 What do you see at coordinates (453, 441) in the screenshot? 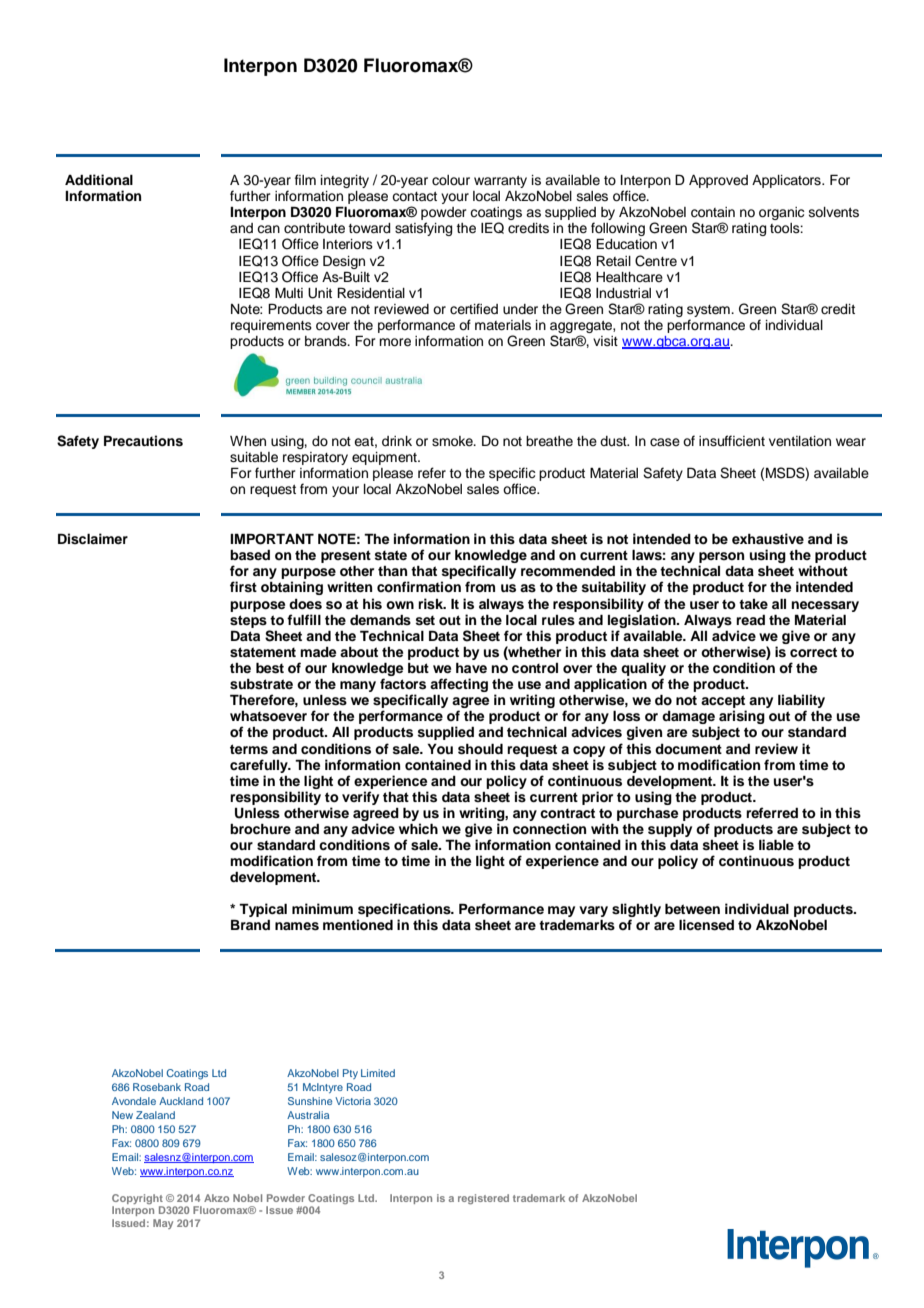
I see `smoke` at bounding box center [453, 441].
